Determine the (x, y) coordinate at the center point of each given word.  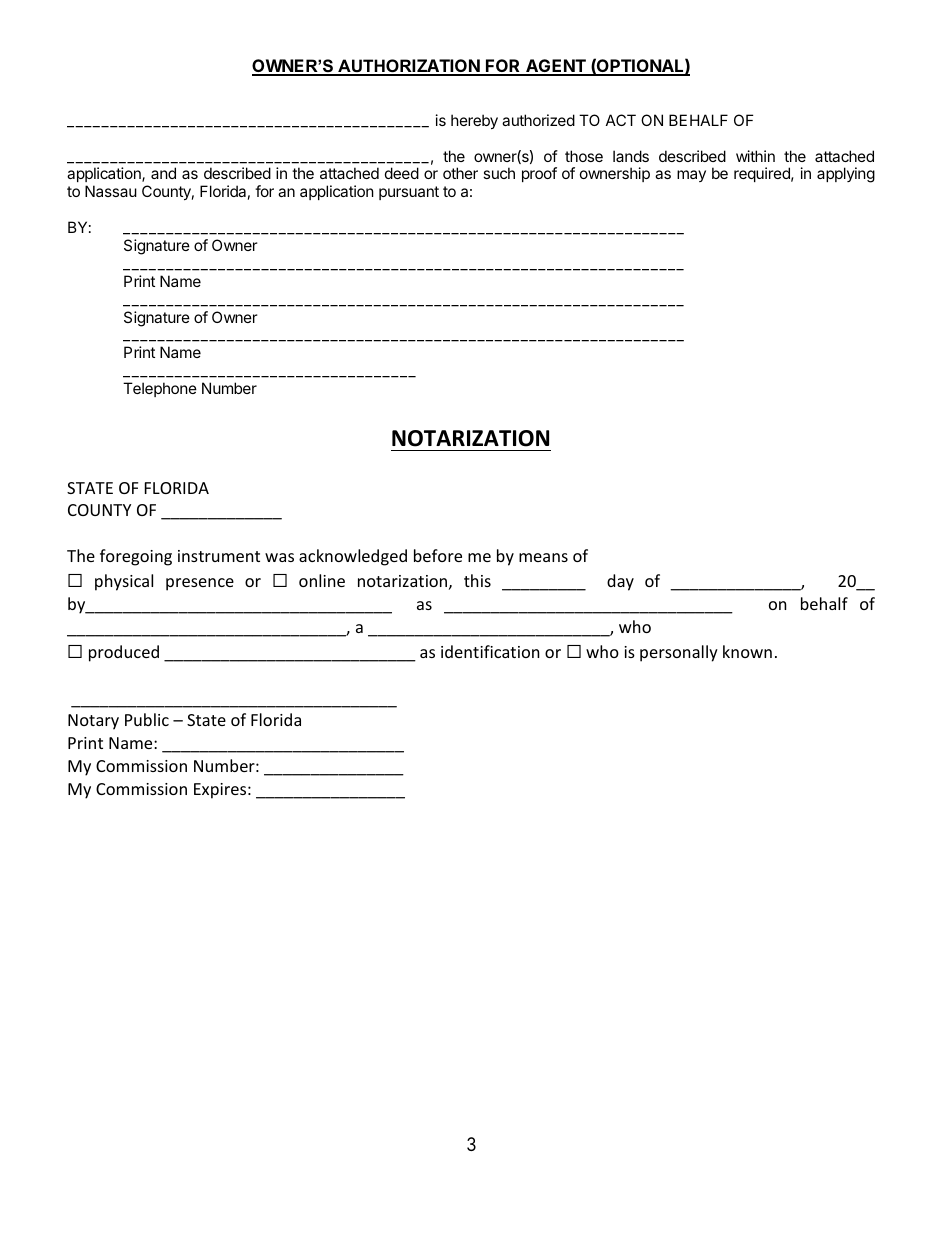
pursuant (409, 193)
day (620, 582)
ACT (621, 120)
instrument (219, 556)
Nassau (111, 191)
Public (147, 719)
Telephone (160, 389)
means (543, 557)
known (747, 651)
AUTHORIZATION (409, 67)
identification (490, 651)
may (691, 176)
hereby (474, 121)
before (438, 555)
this (477, 580)
